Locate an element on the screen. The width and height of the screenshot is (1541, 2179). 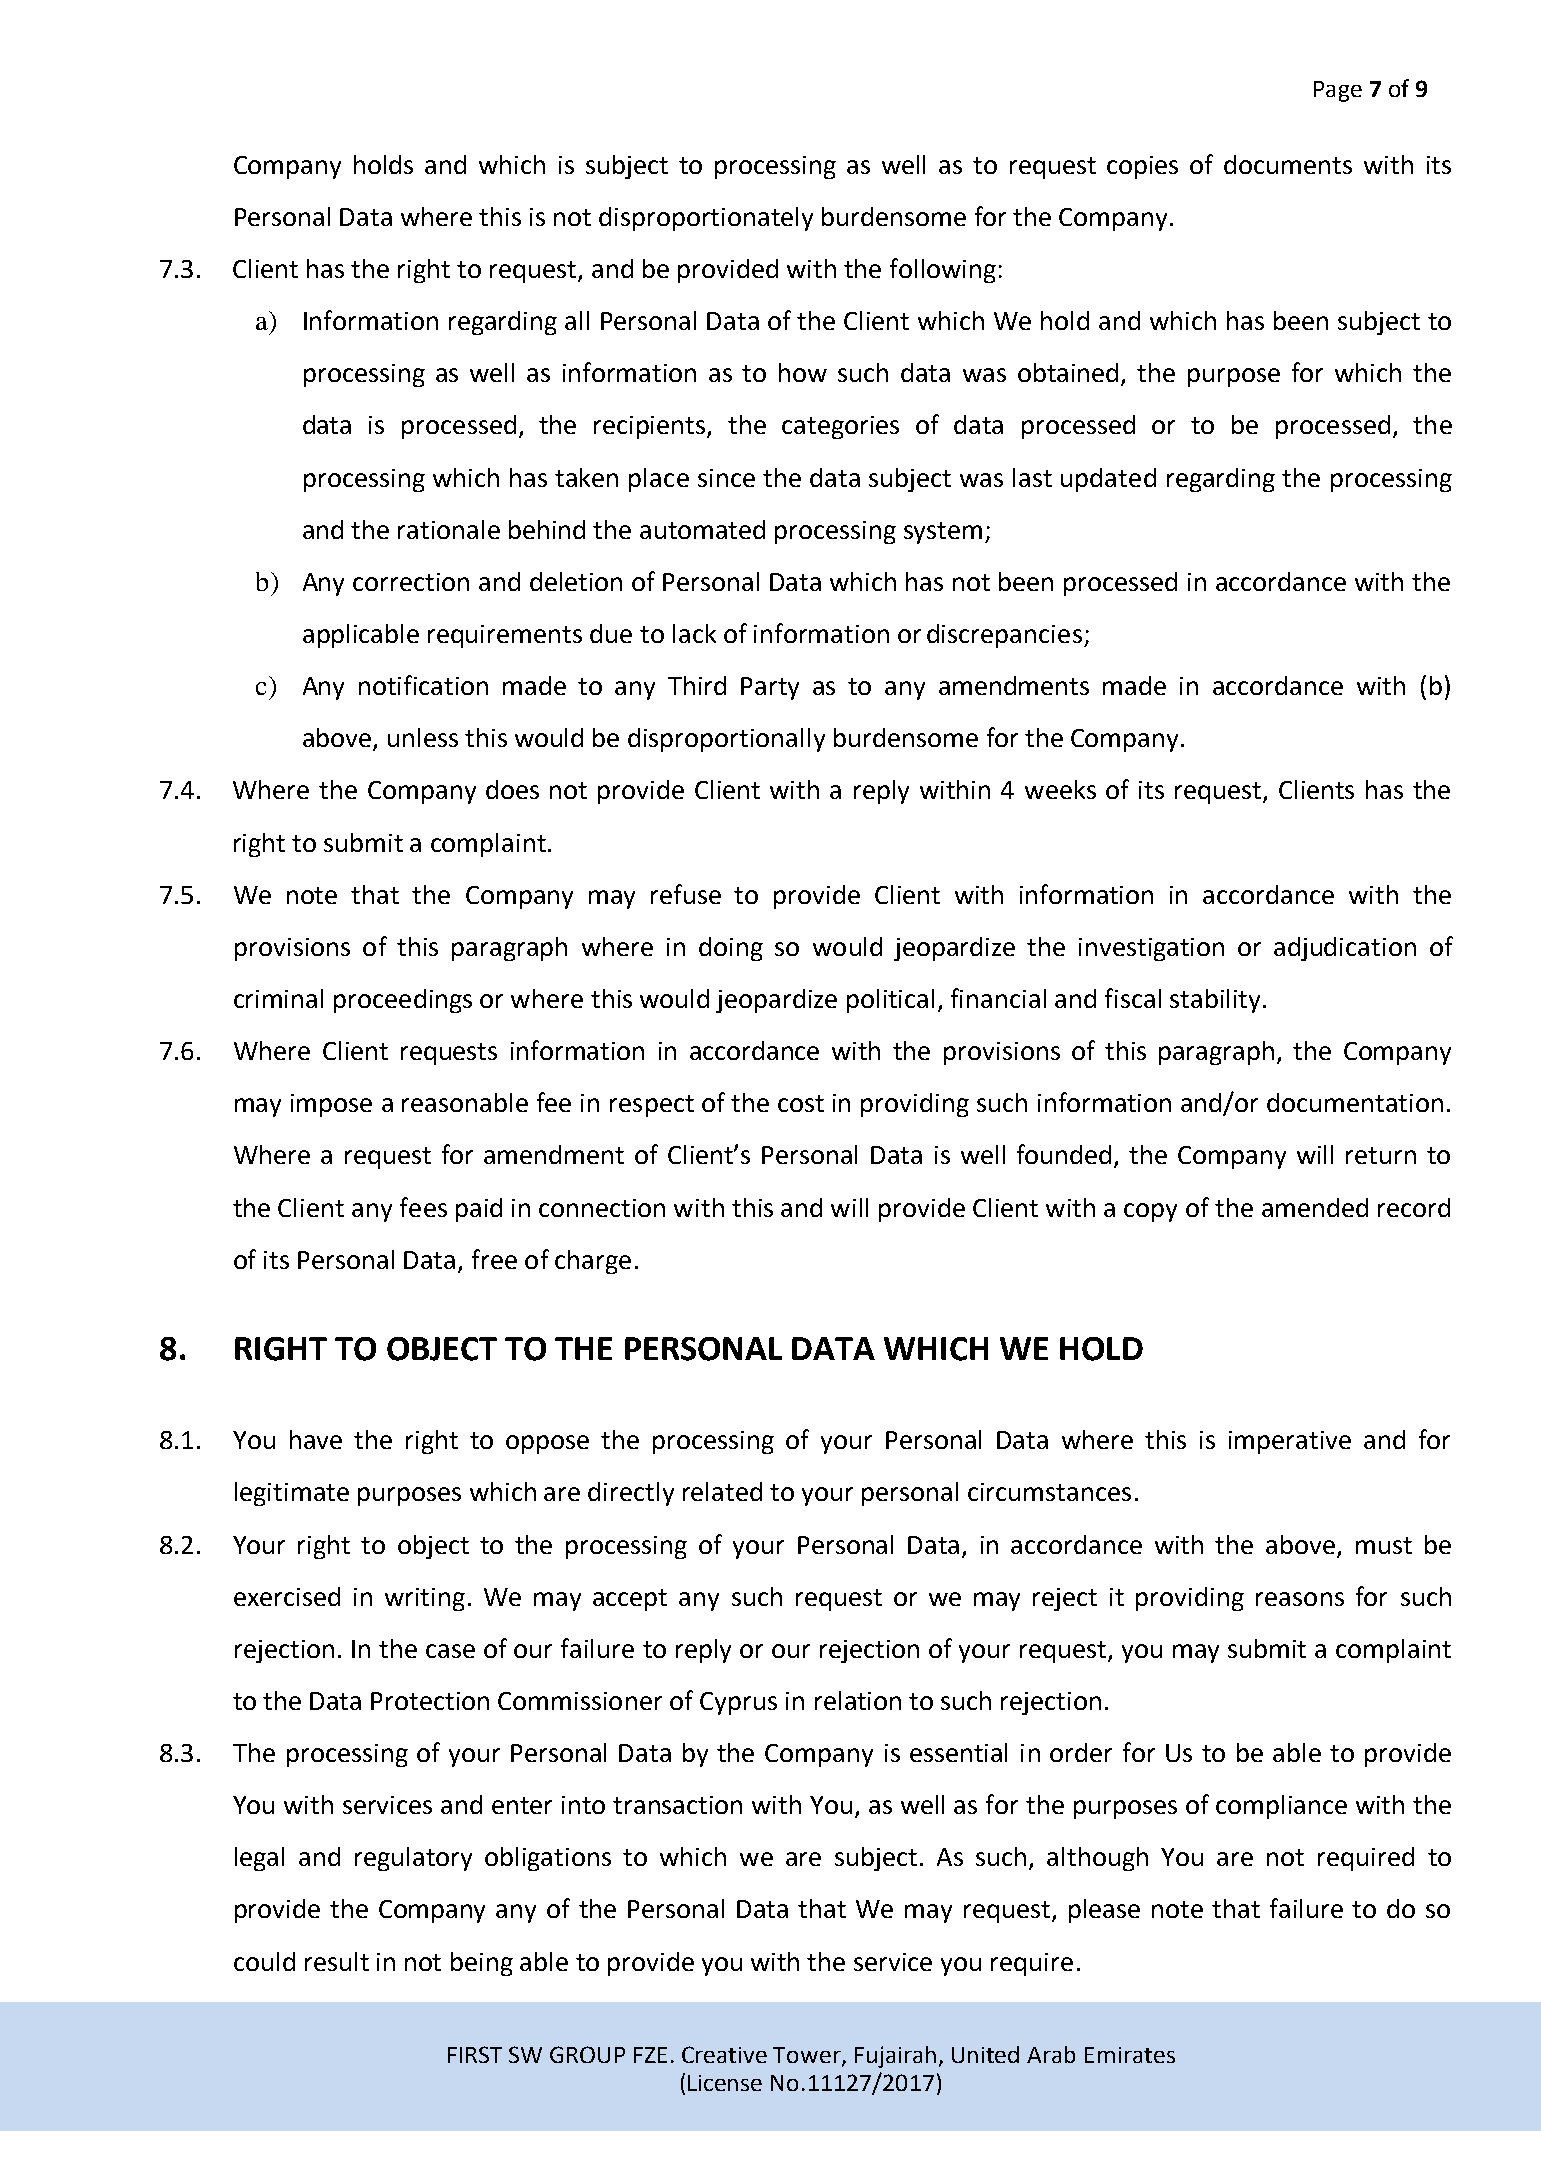
cost is located at coordinates (801, 1103).
